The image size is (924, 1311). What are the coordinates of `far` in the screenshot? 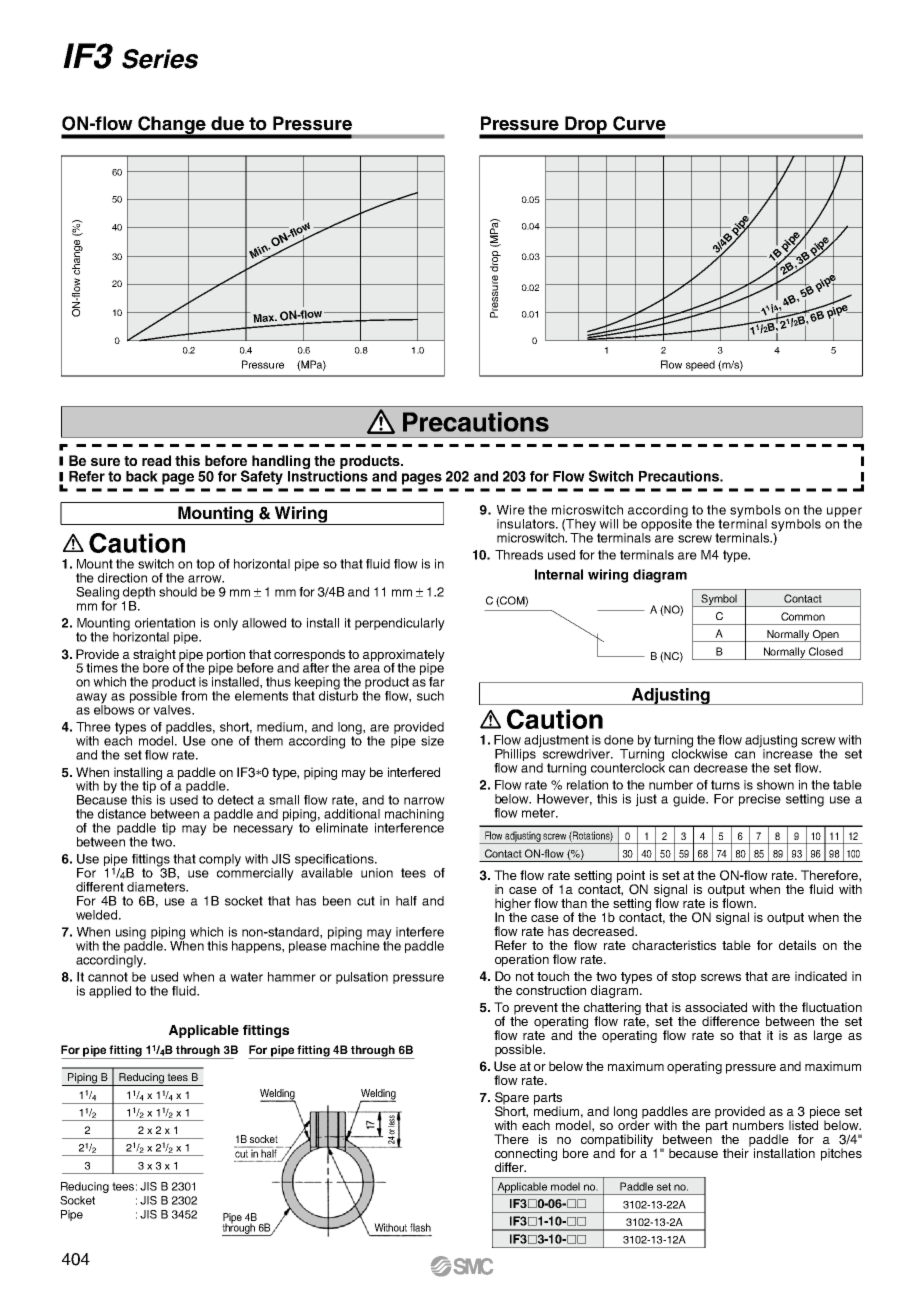 It's located at (437, 682).
